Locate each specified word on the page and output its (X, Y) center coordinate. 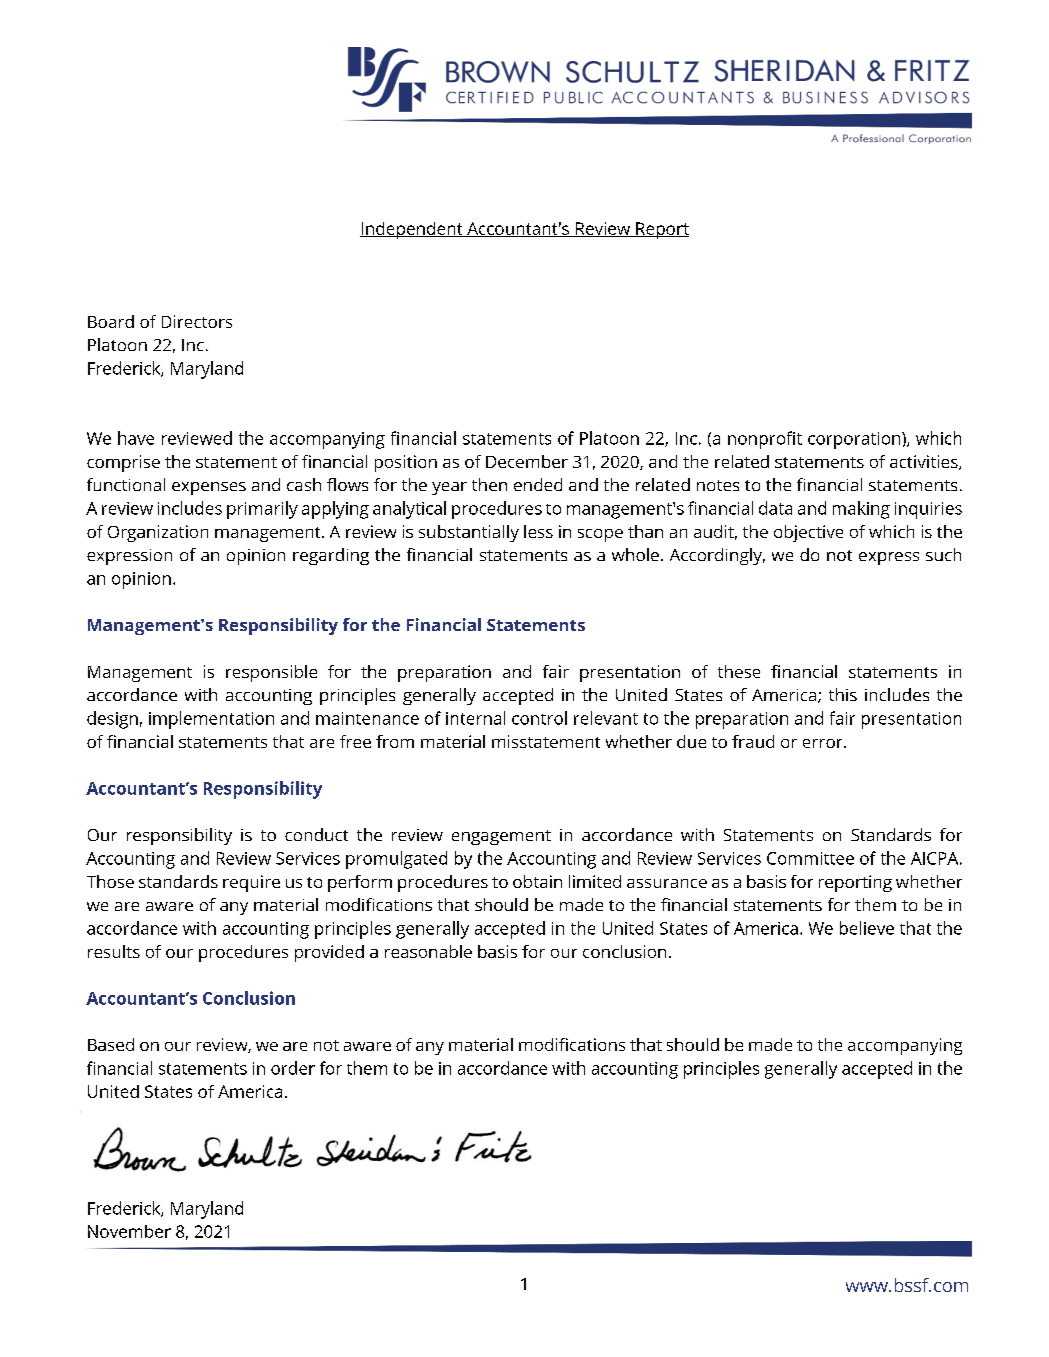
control (539, 718)
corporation (855, 440)
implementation (211, 720)
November (129, 1231)
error (824, 743)
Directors (197, 321)
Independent (412, 230)
